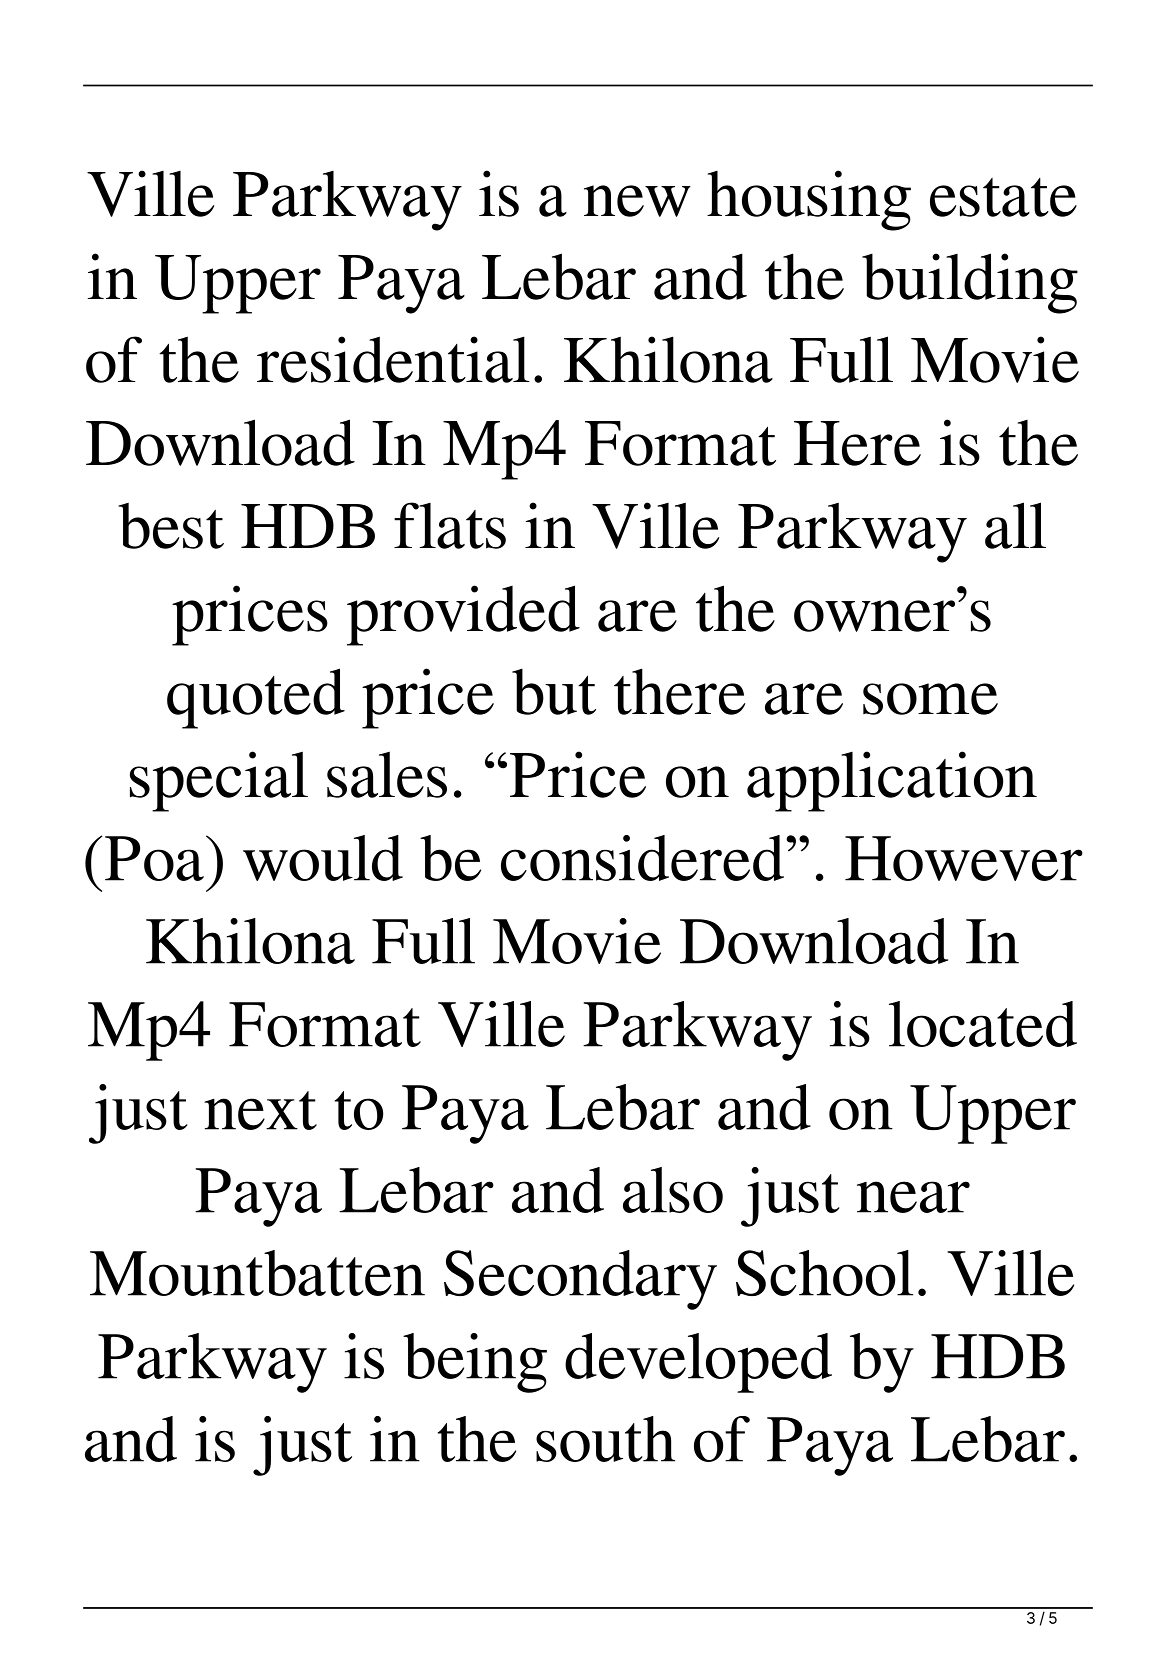 This image has width=1176, height=1664. I want to click on next, so click(260, 1110).
